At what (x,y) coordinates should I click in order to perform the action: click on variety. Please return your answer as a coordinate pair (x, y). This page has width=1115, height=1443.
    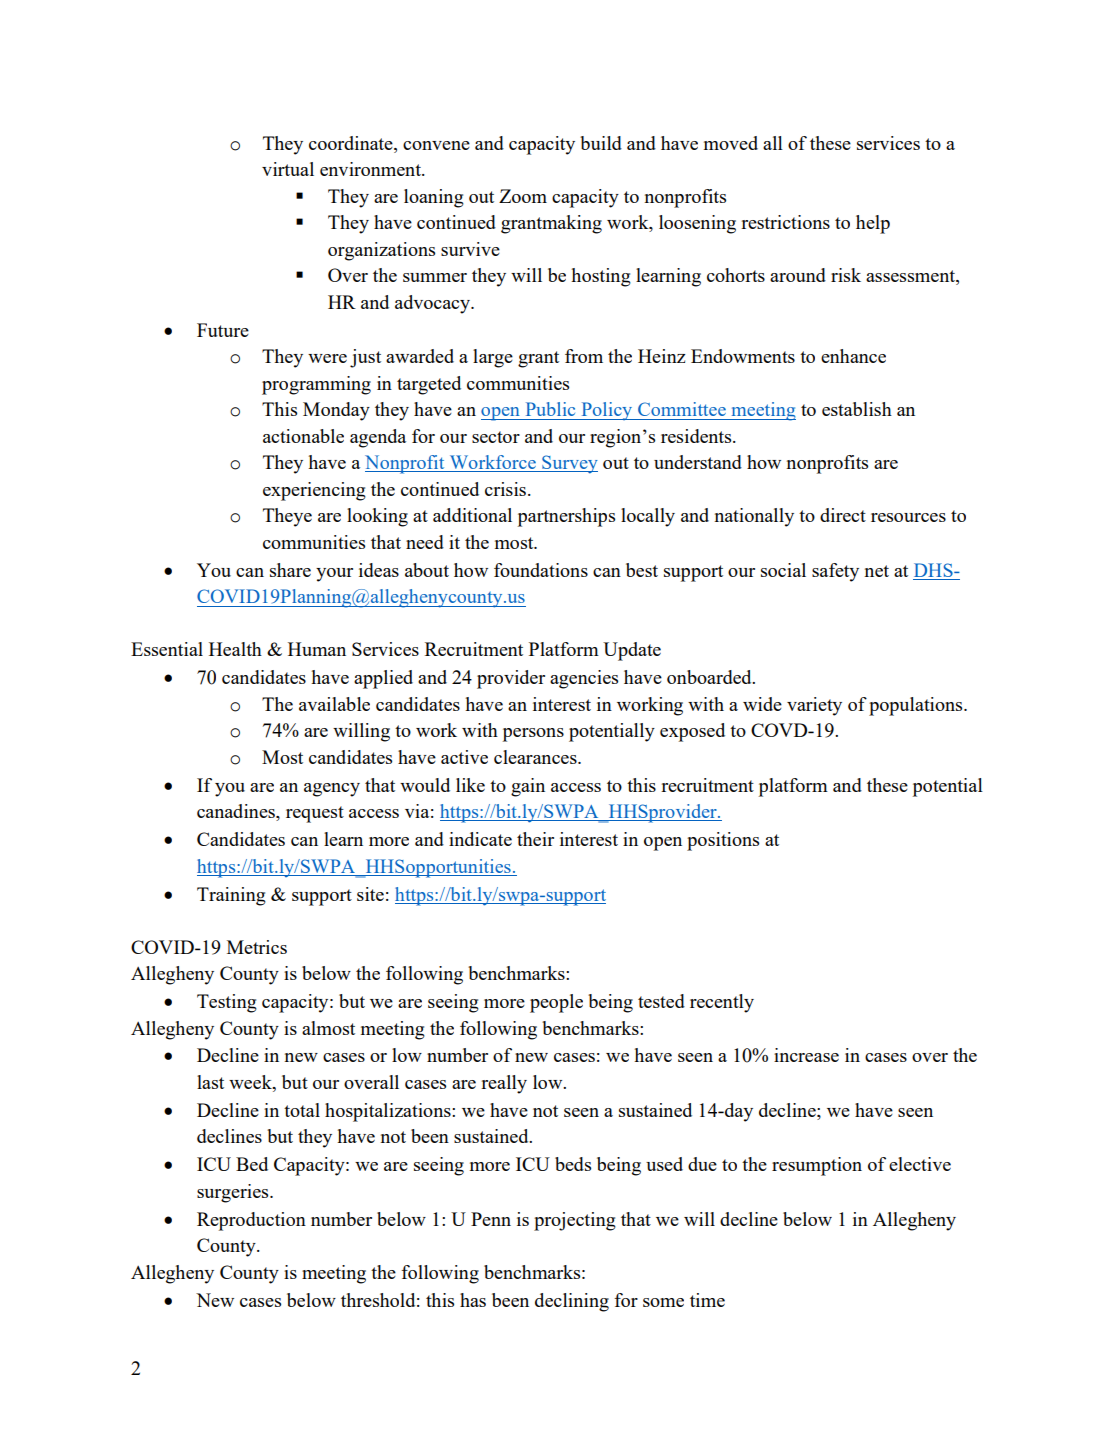
    Looking at the image, I should click on (814, 706).
